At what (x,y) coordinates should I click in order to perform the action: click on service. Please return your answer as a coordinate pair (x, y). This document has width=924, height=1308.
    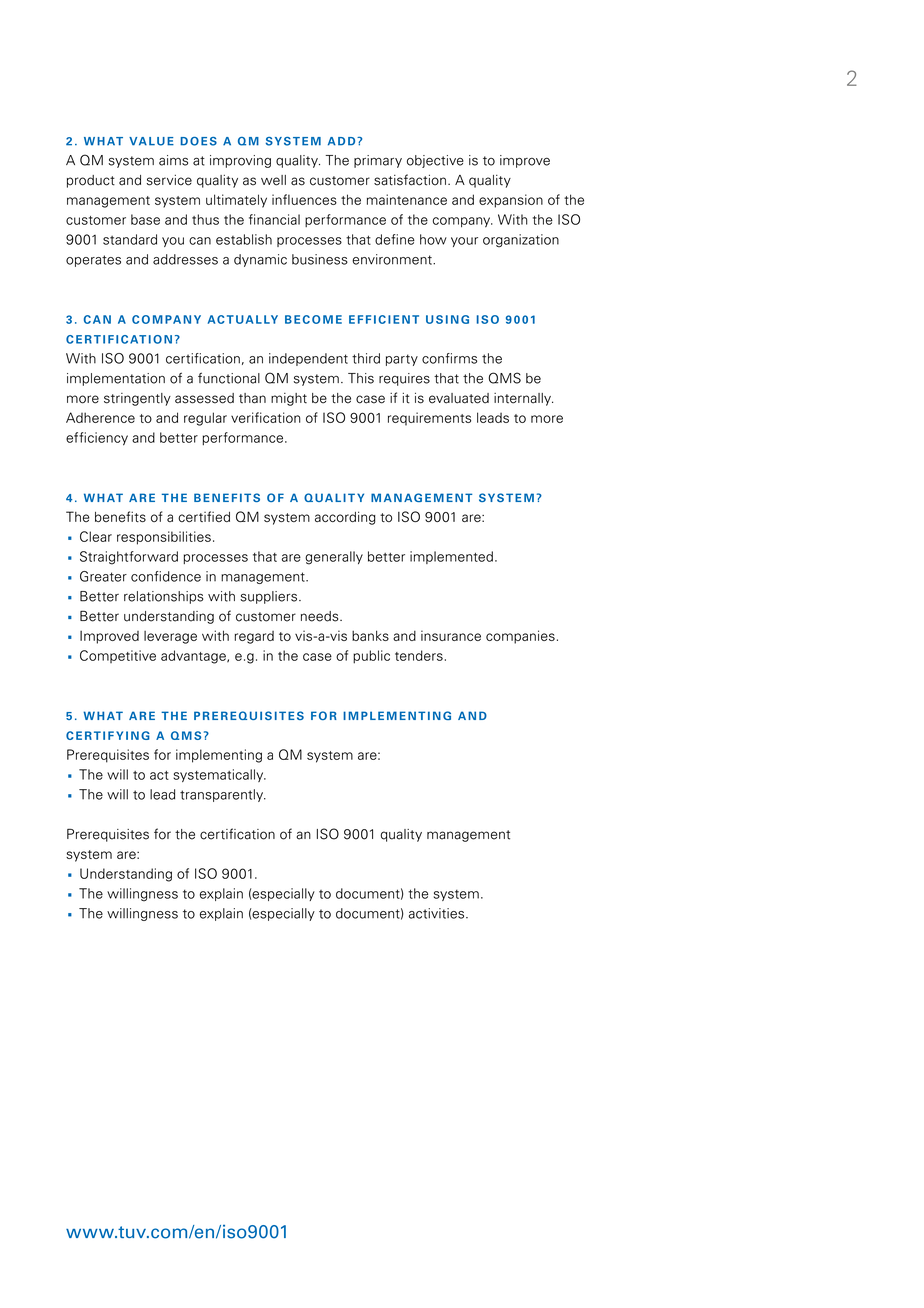
    Looking at the image, I should click on (169, 180).
